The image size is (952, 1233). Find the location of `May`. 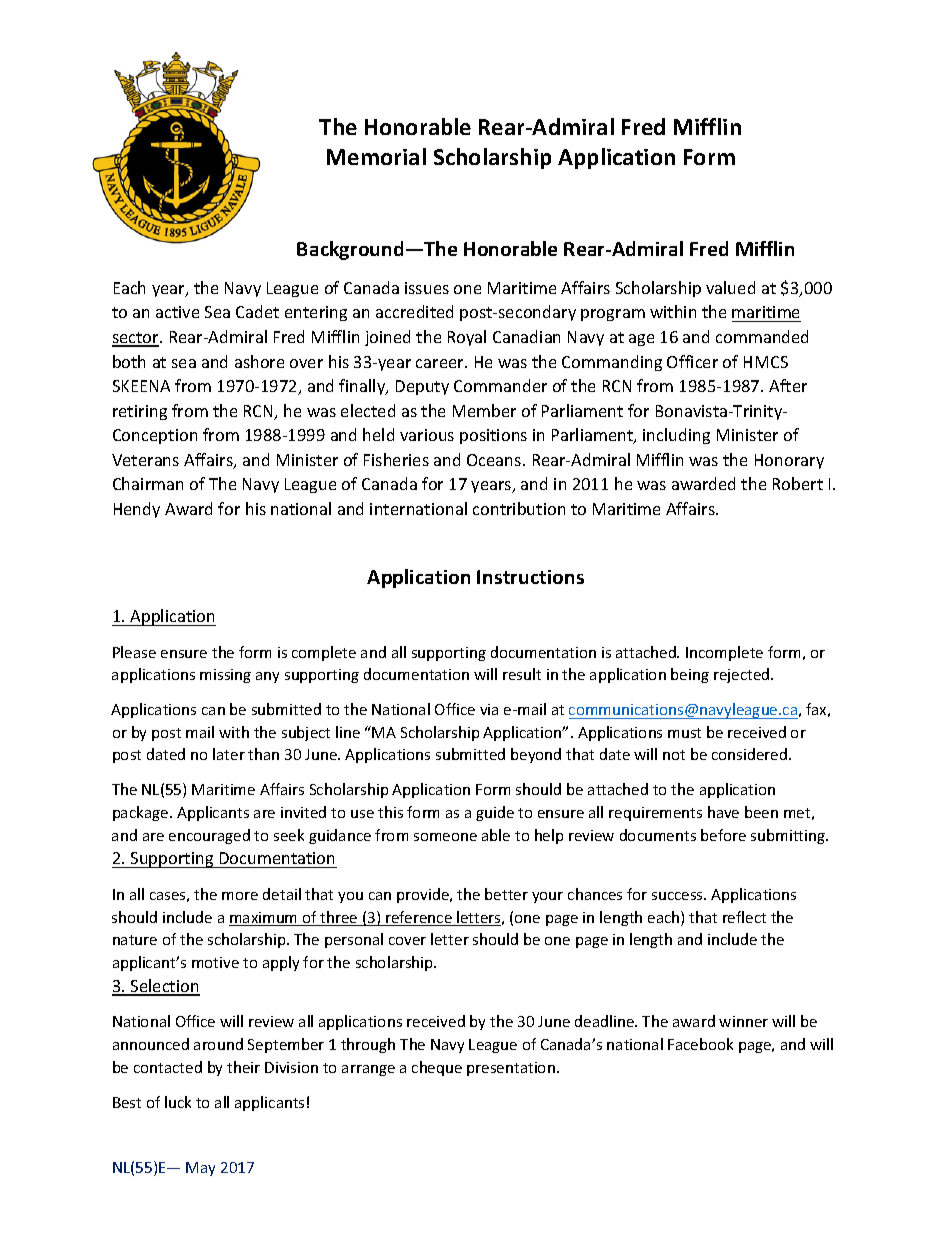

May is located at coordinates (200, 1169).
